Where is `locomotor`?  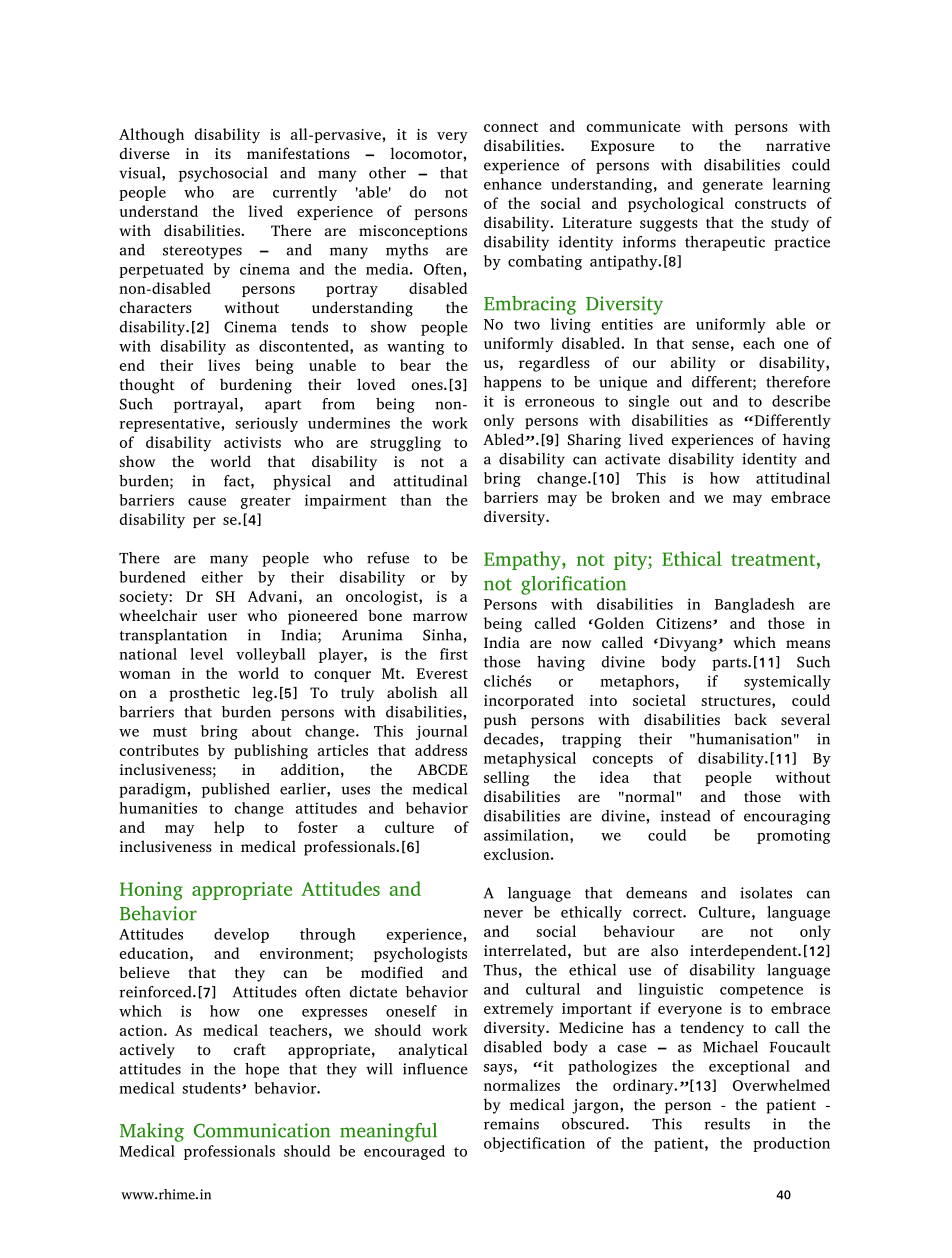
locomotor is located at coordinates (426, 153).
